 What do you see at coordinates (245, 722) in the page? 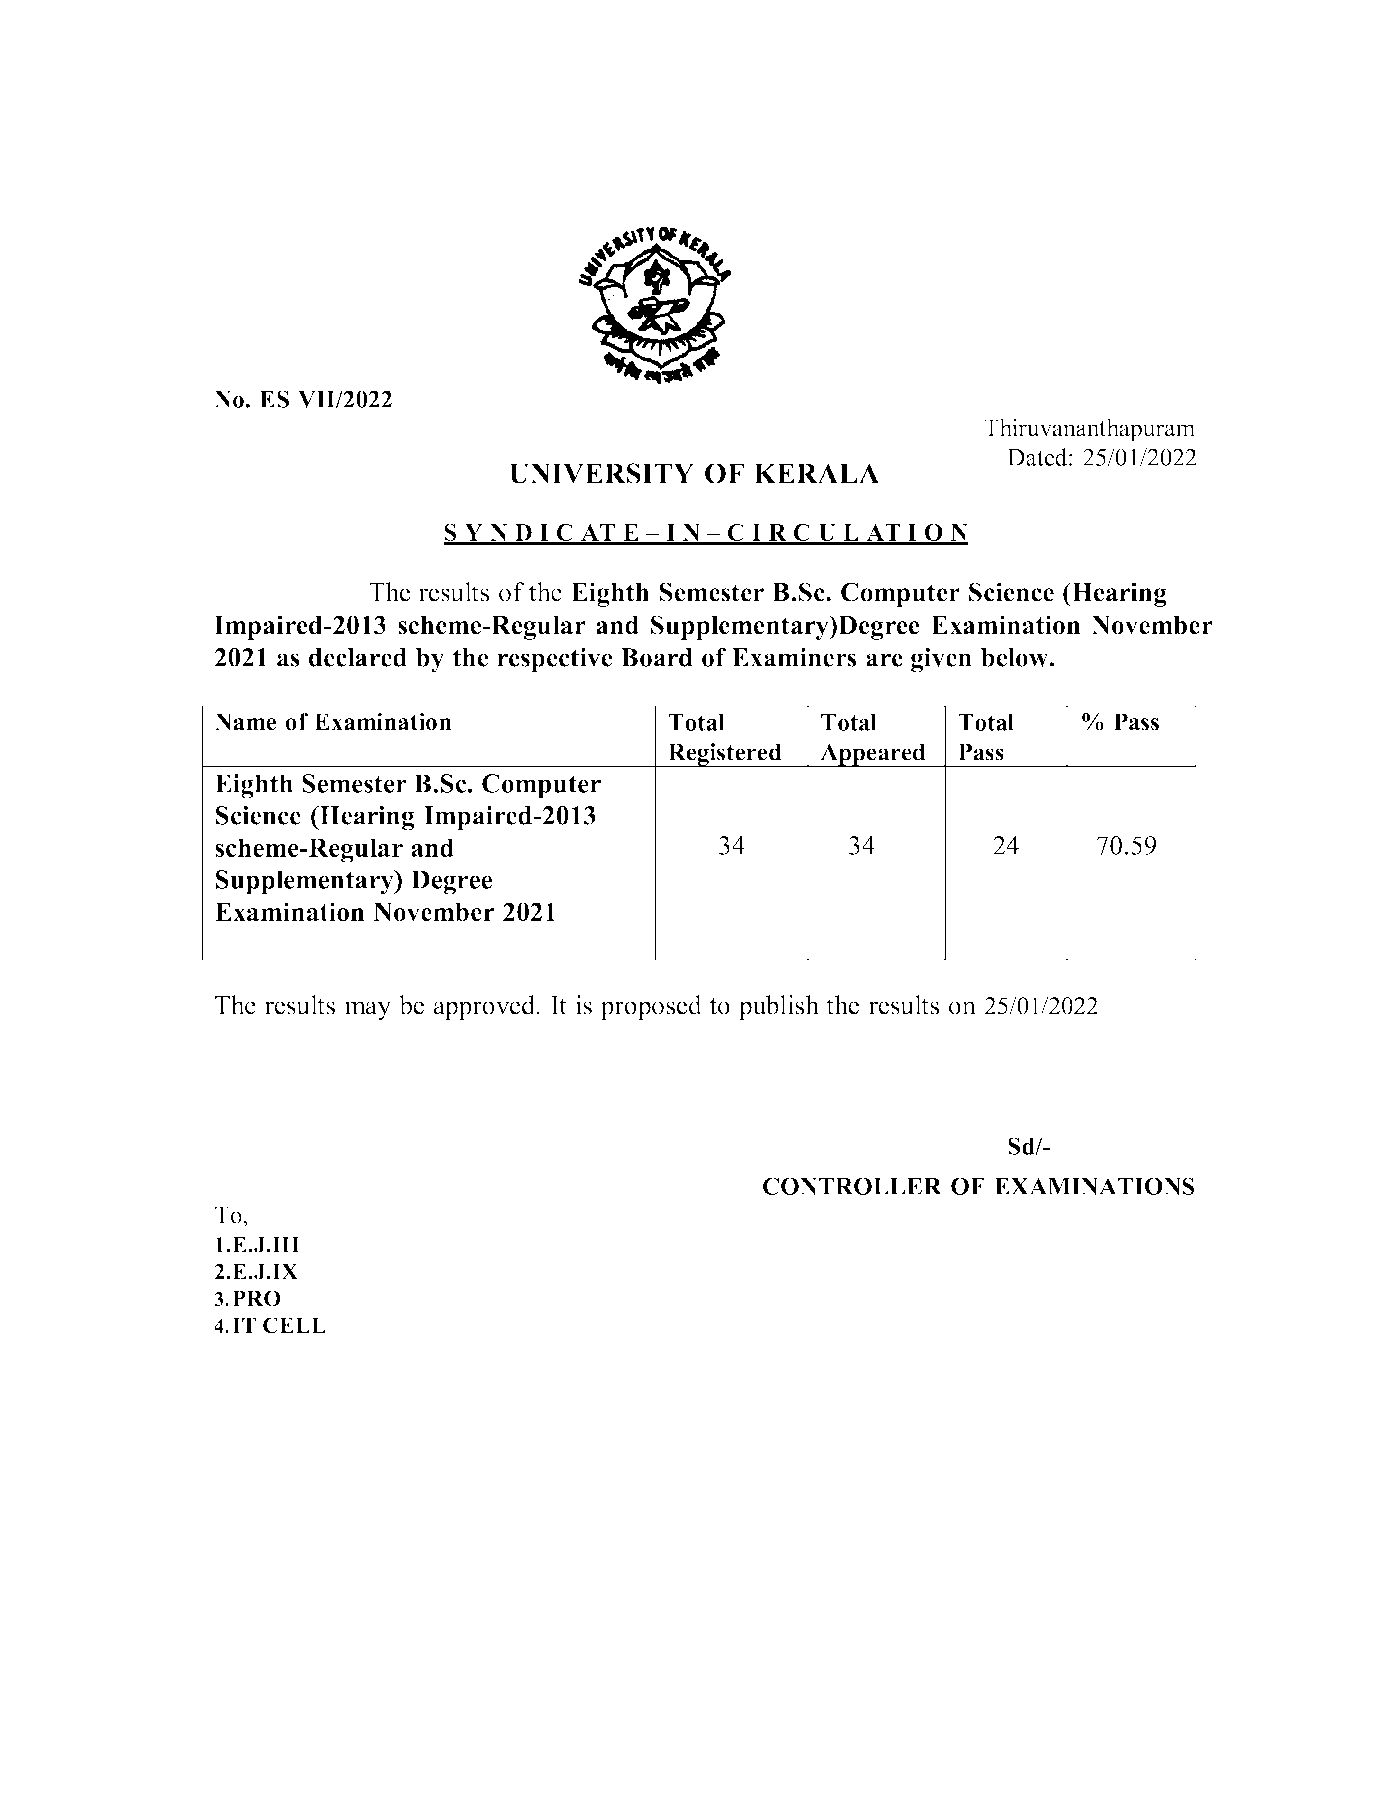
I see `Name` at bounding box center [245, 722].
